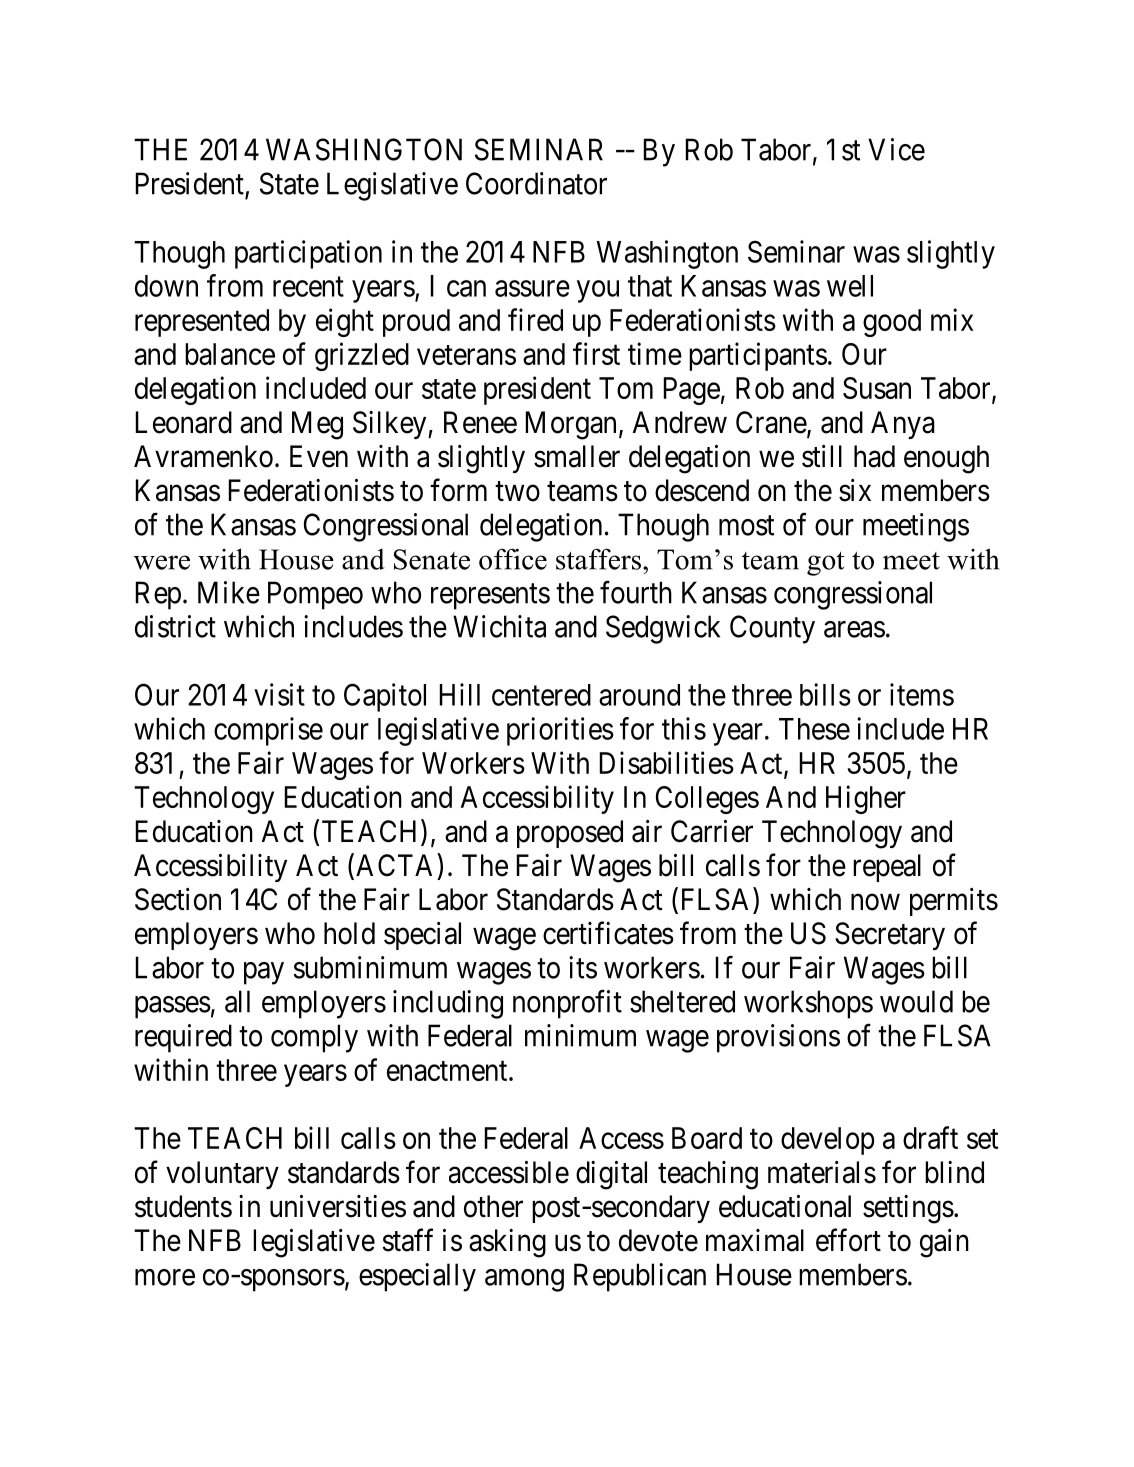  I want to click on effort, so click(848, 1240).
